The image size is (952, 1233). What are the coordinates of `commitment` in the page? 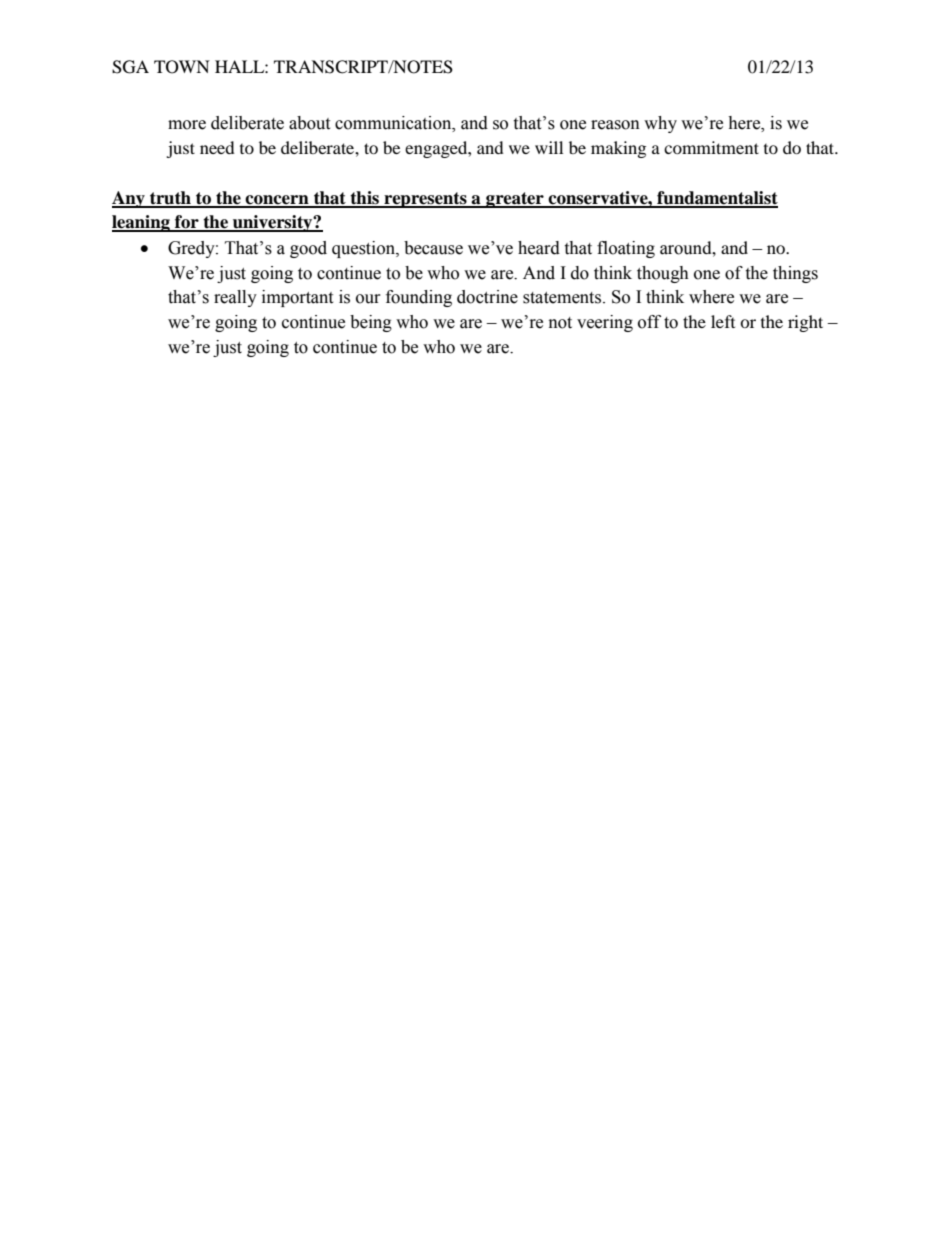 It's located at (711, 147).
